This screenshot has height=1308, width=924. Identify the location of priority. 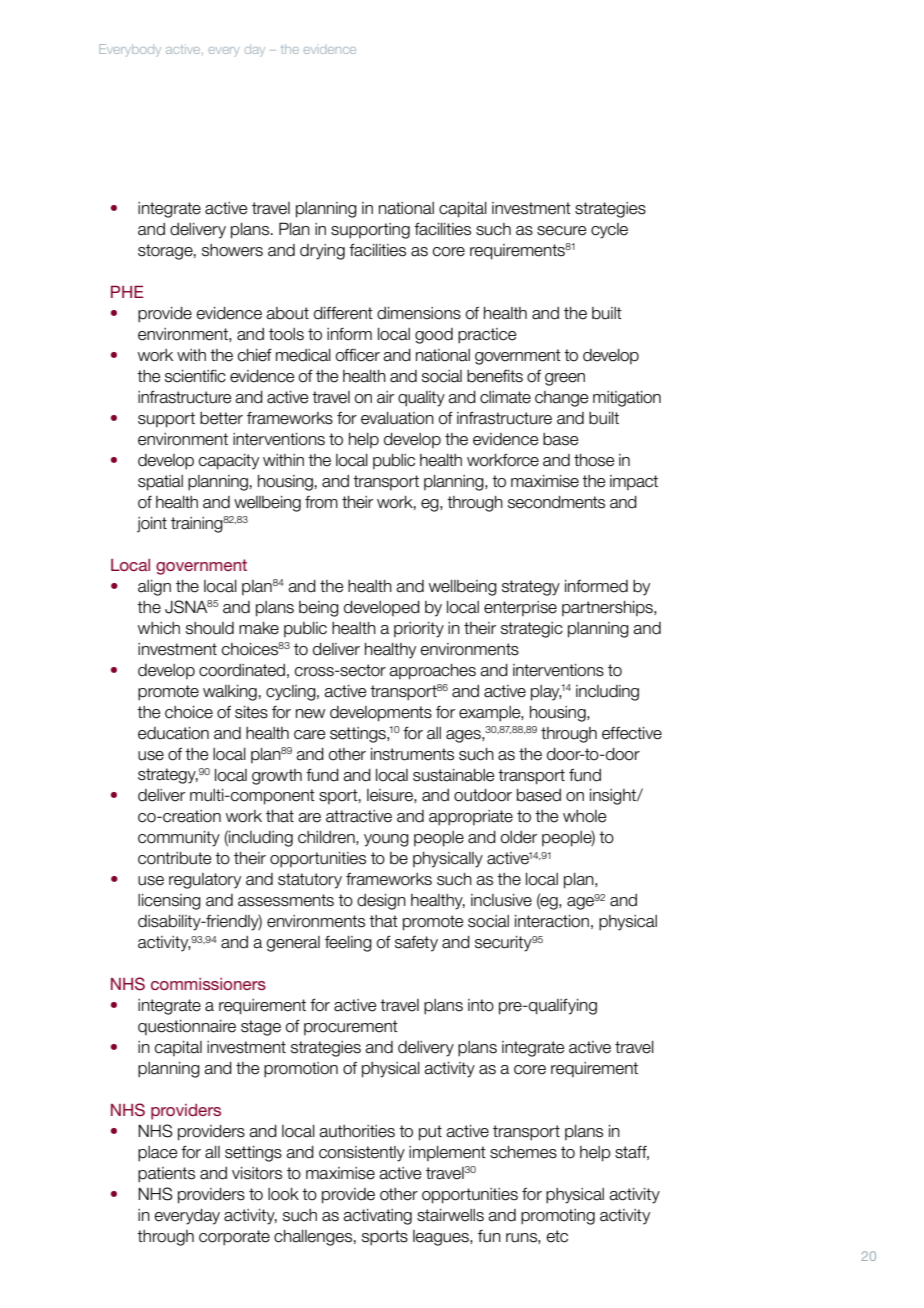
(419, 630).
